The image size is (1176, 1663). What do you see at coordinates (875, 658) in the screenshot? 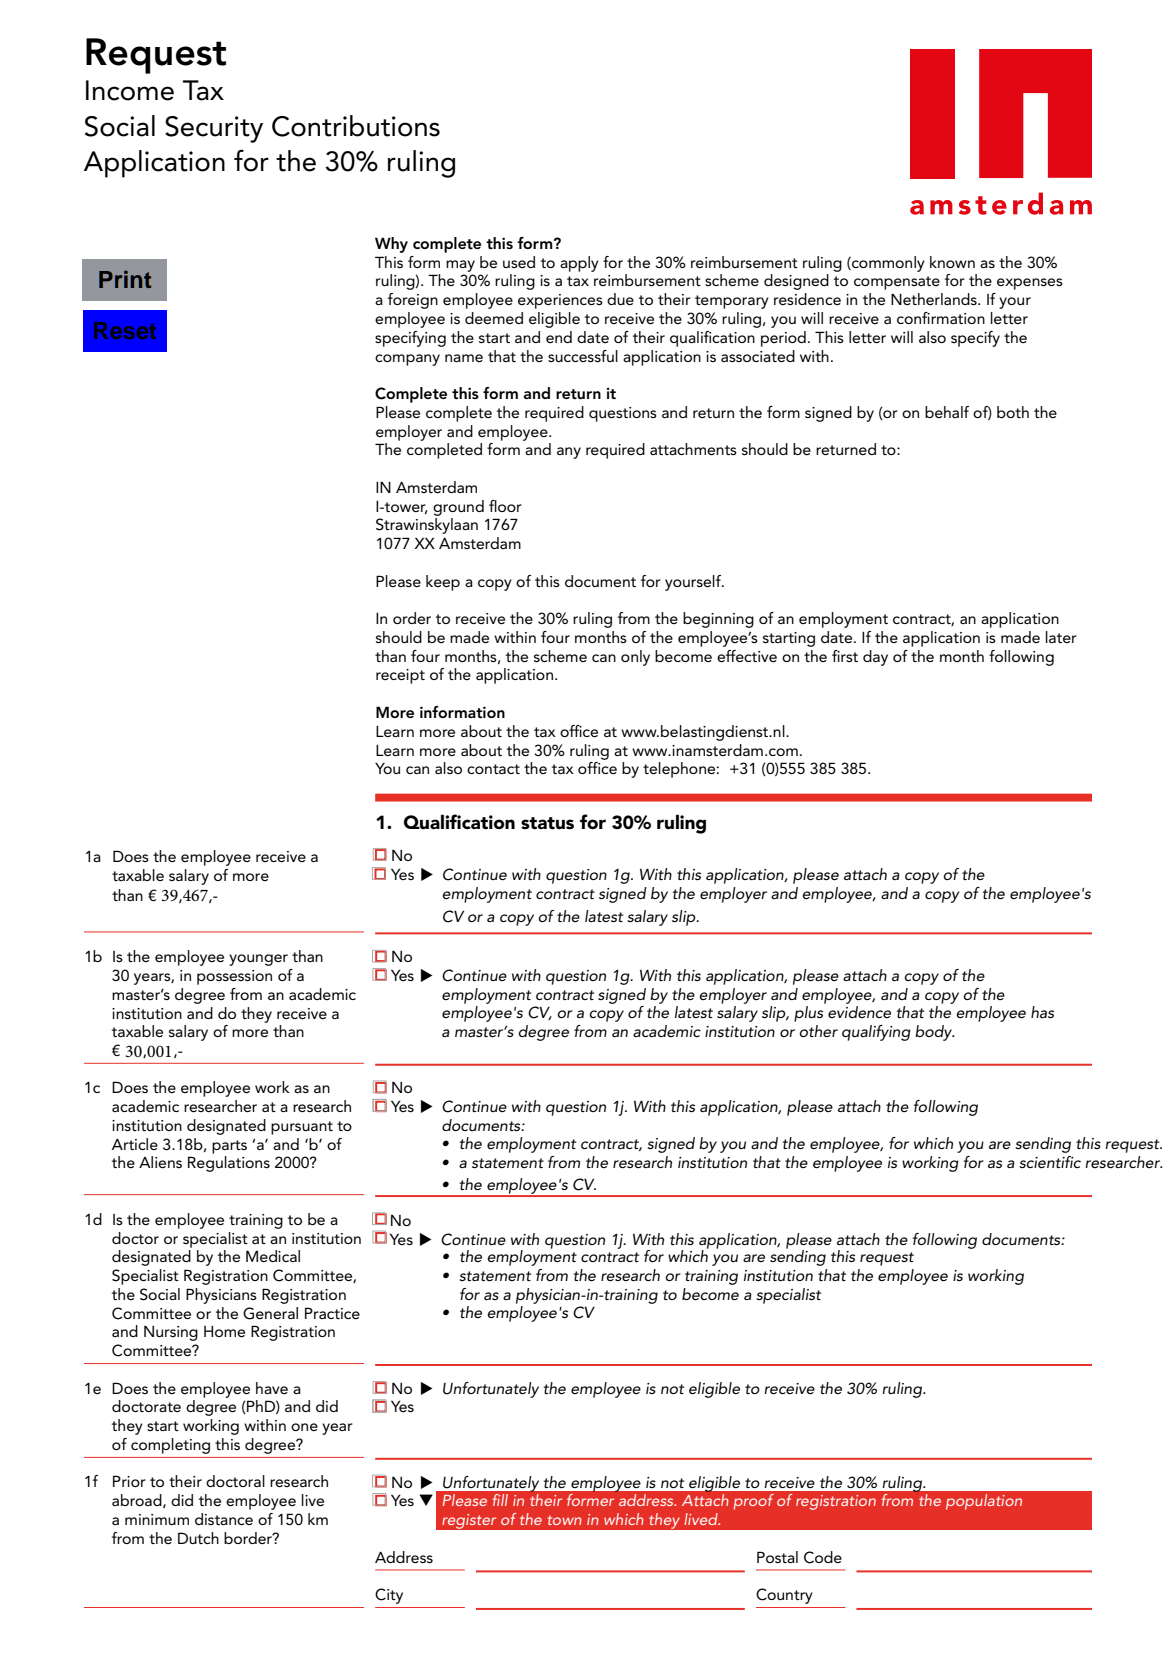
I see `day` at bounding box center [875, 658].
